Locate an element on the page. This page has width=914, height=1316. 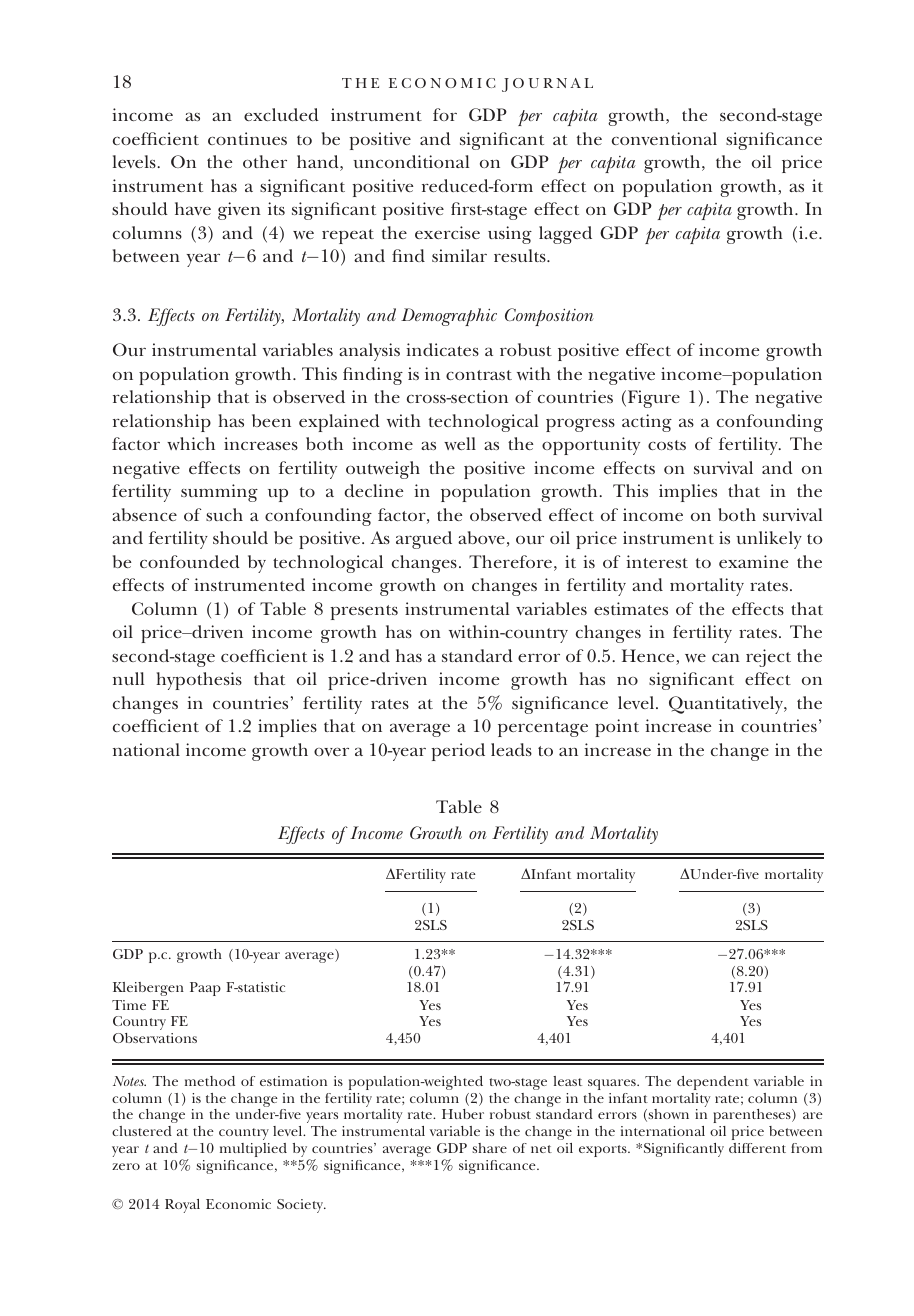
hypothesis is located at coordinates (199, 681).
